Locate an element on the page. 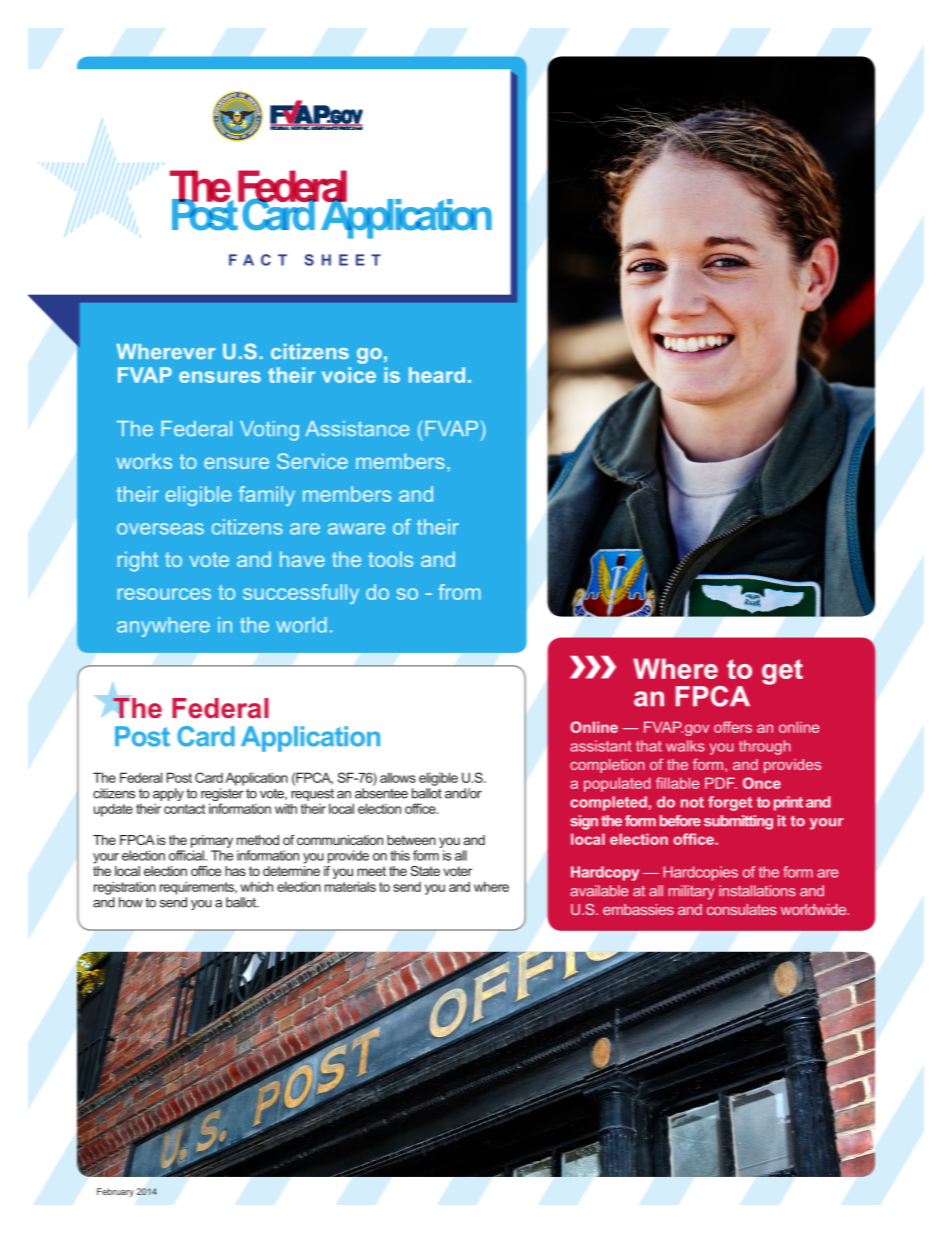 Image resolution: width=952 pixels, height=1233 pixels. February is located at coordinates (115, 1192).
